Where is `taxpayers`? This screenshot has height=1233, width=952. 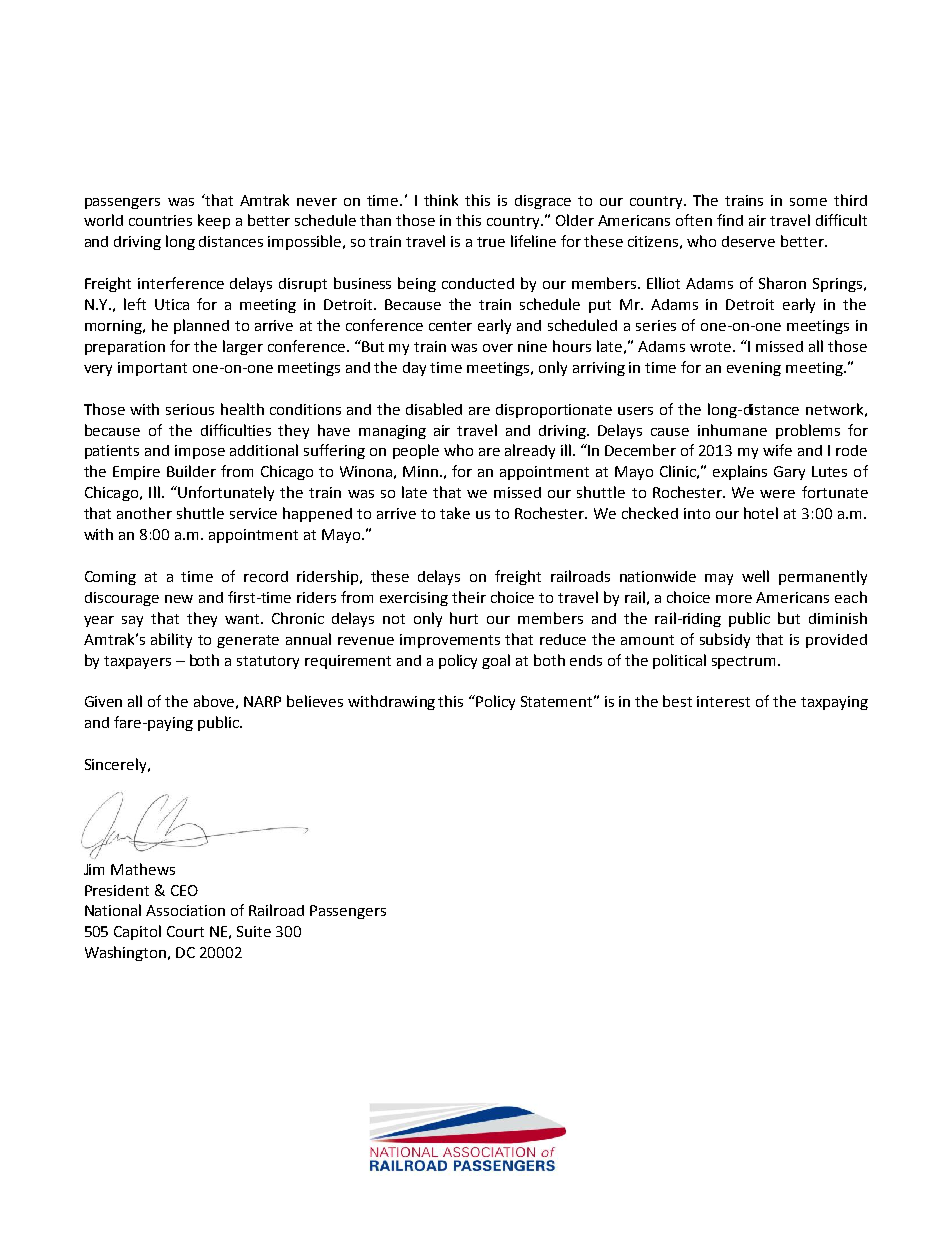 taxpayers is located at coordinates (137, 662).
